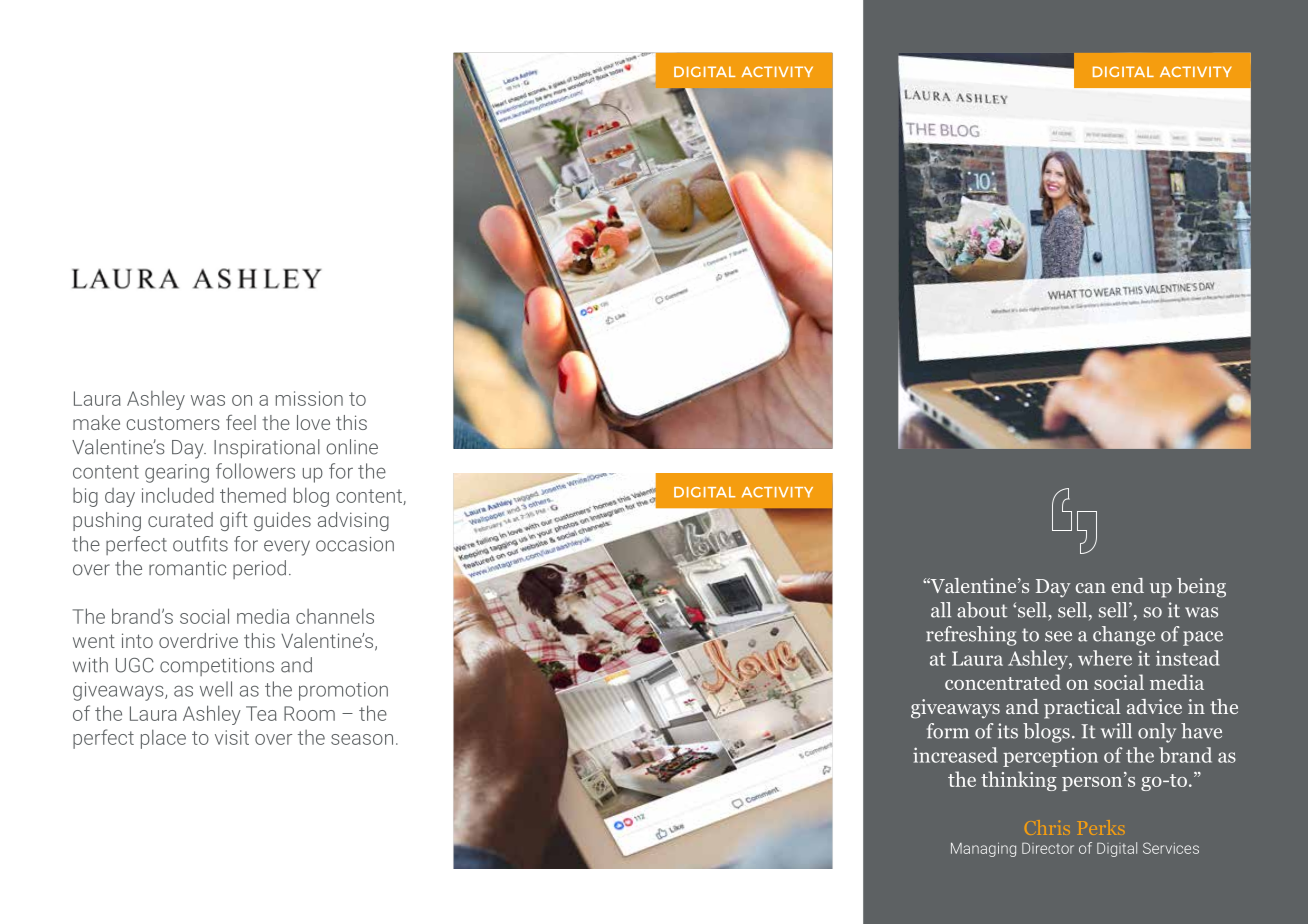 This screenshot has width=1308, height=924. I want to click on Managing, so click(983, 849).
